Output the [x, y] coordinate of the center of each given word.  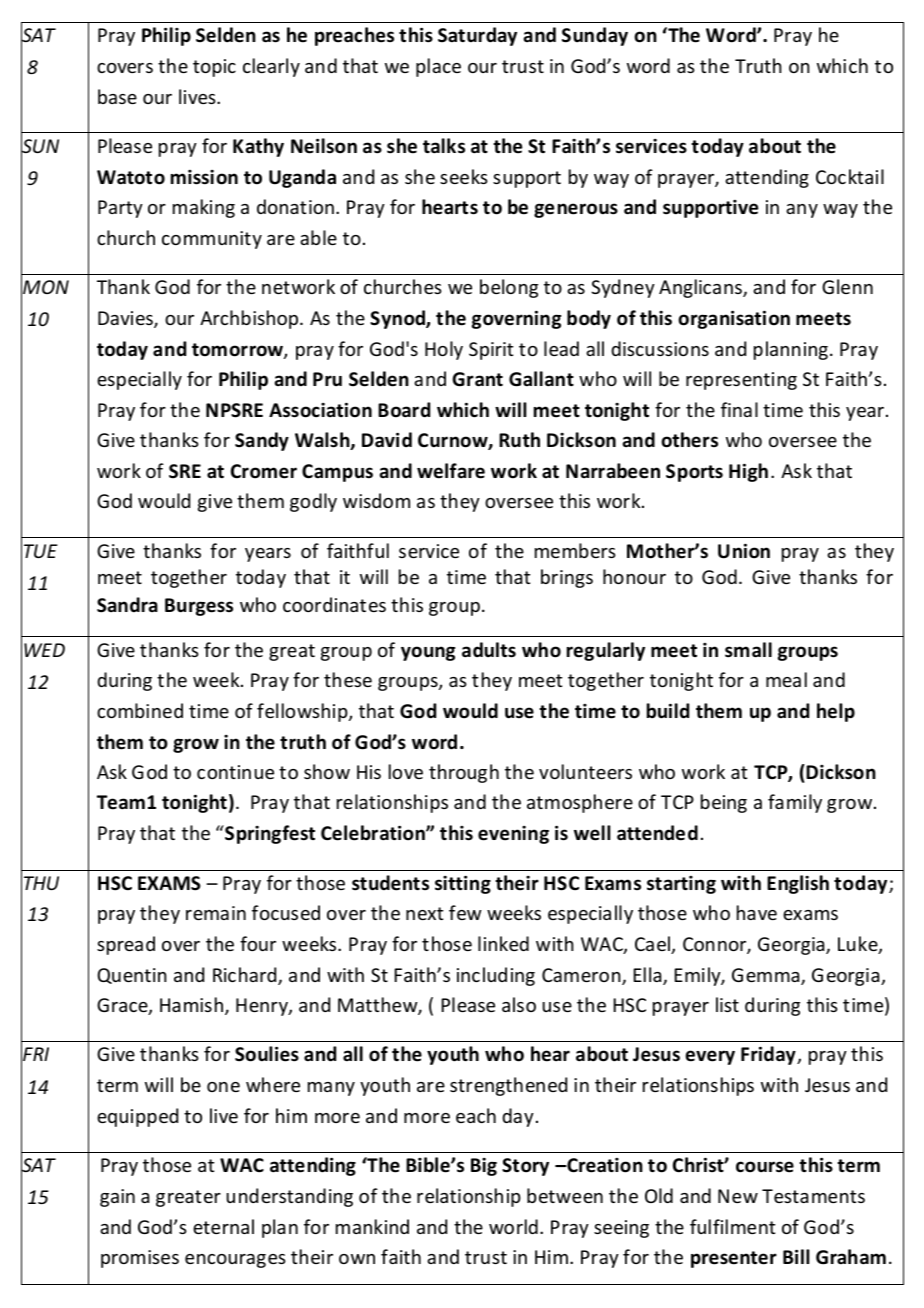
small [748, 650]
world [513, 1226]
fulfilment [732, 1226]
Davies [126, 319]
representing [741, 381]
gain [117, 1198]
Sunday [595, 36]
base [117, 96]
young [428, 653]
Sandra [127, 605]
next [424, 913]
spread [126, 945]
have [757, 912]
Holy [444, 350]
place [438, 67]
